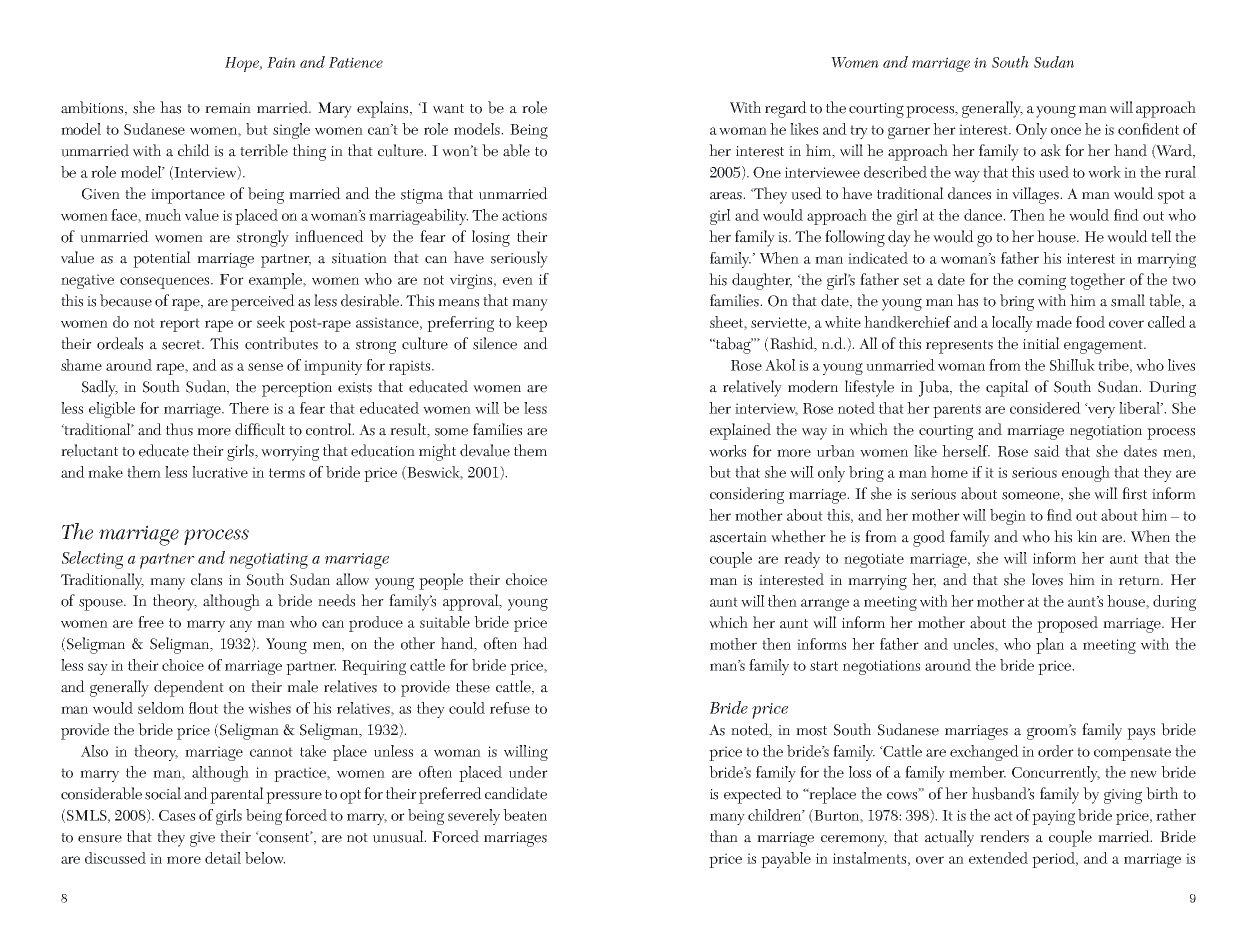 The image size is (1257, 952). What do you see at coordinates (228, 108) in the document?
I see `remain` at bounding box center [228, 108].
